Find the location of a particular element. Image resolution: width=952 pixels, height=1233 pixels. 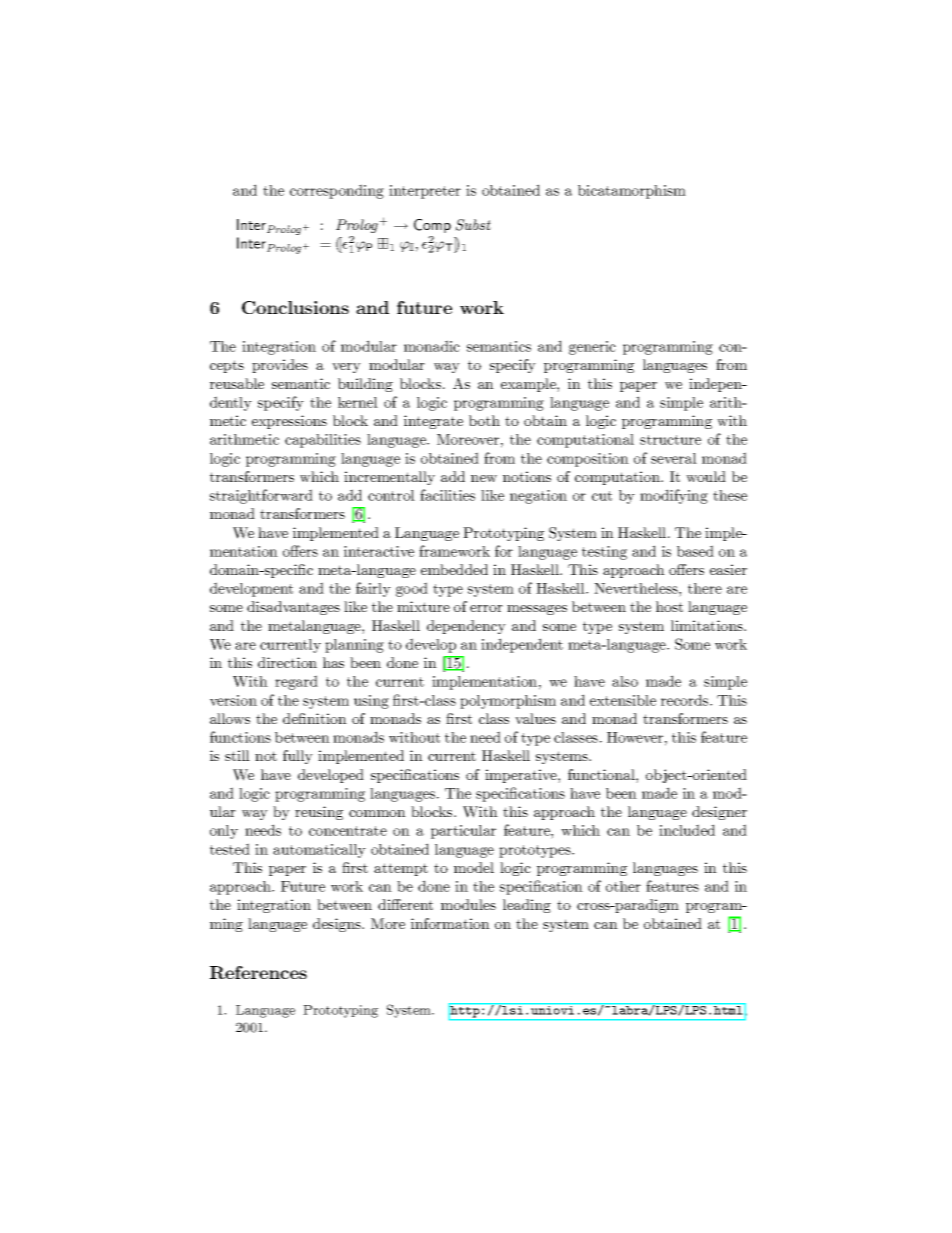

disadvantages is located at coordinates (293, 608).
